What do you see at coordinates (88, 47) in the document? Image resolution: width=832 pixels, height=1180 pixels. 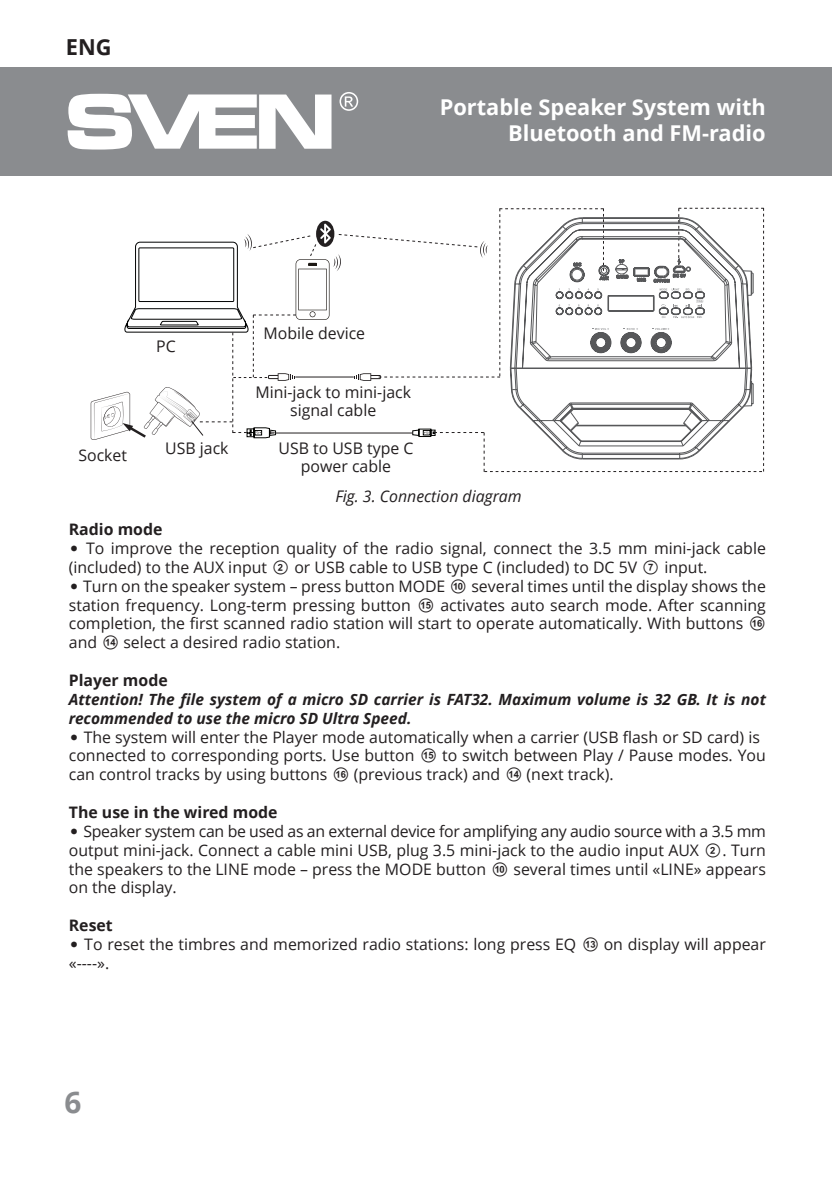 I see `ENG` at bounding box center [88, 47].
